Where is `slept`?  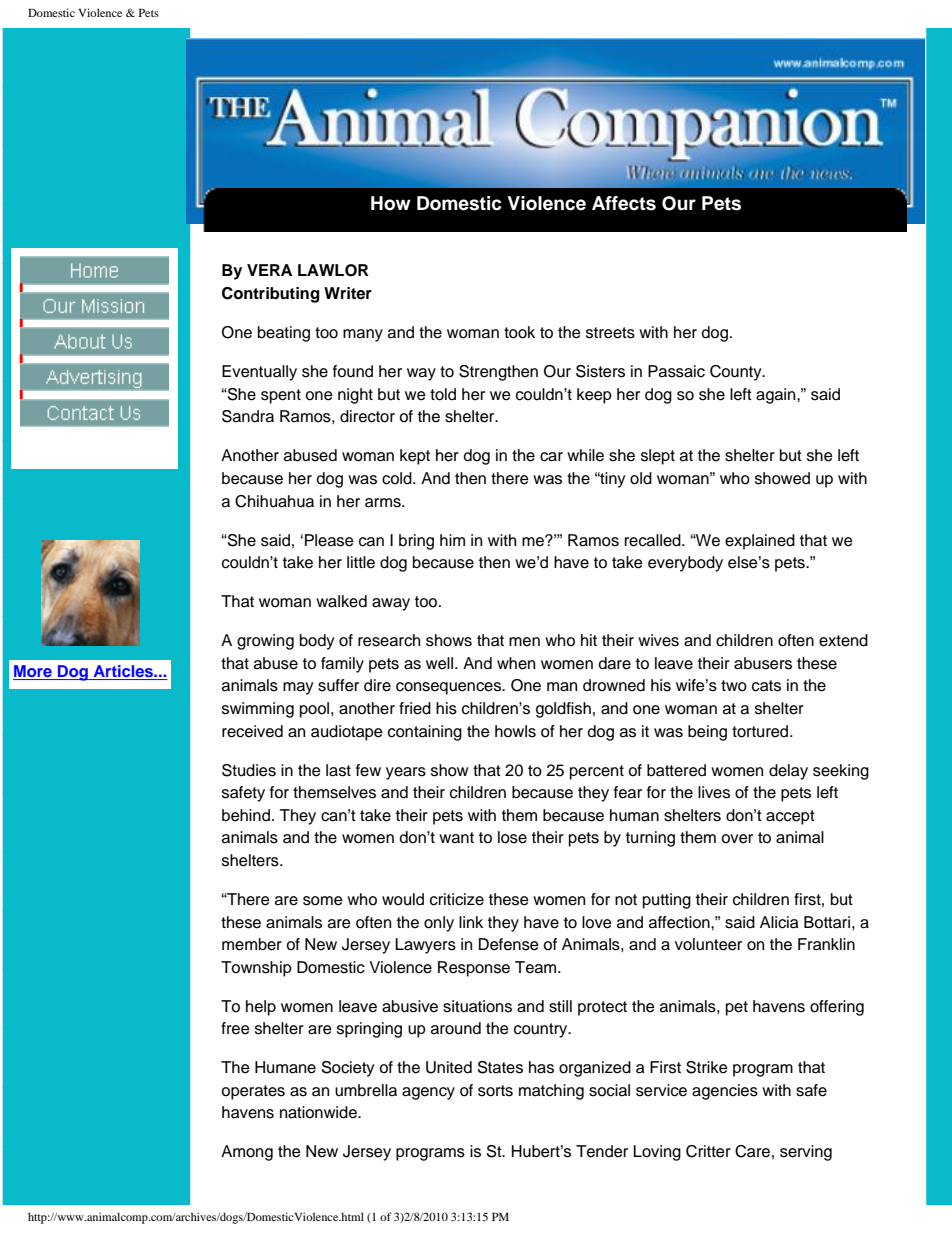 slept is located at coordinates (658, 457).
